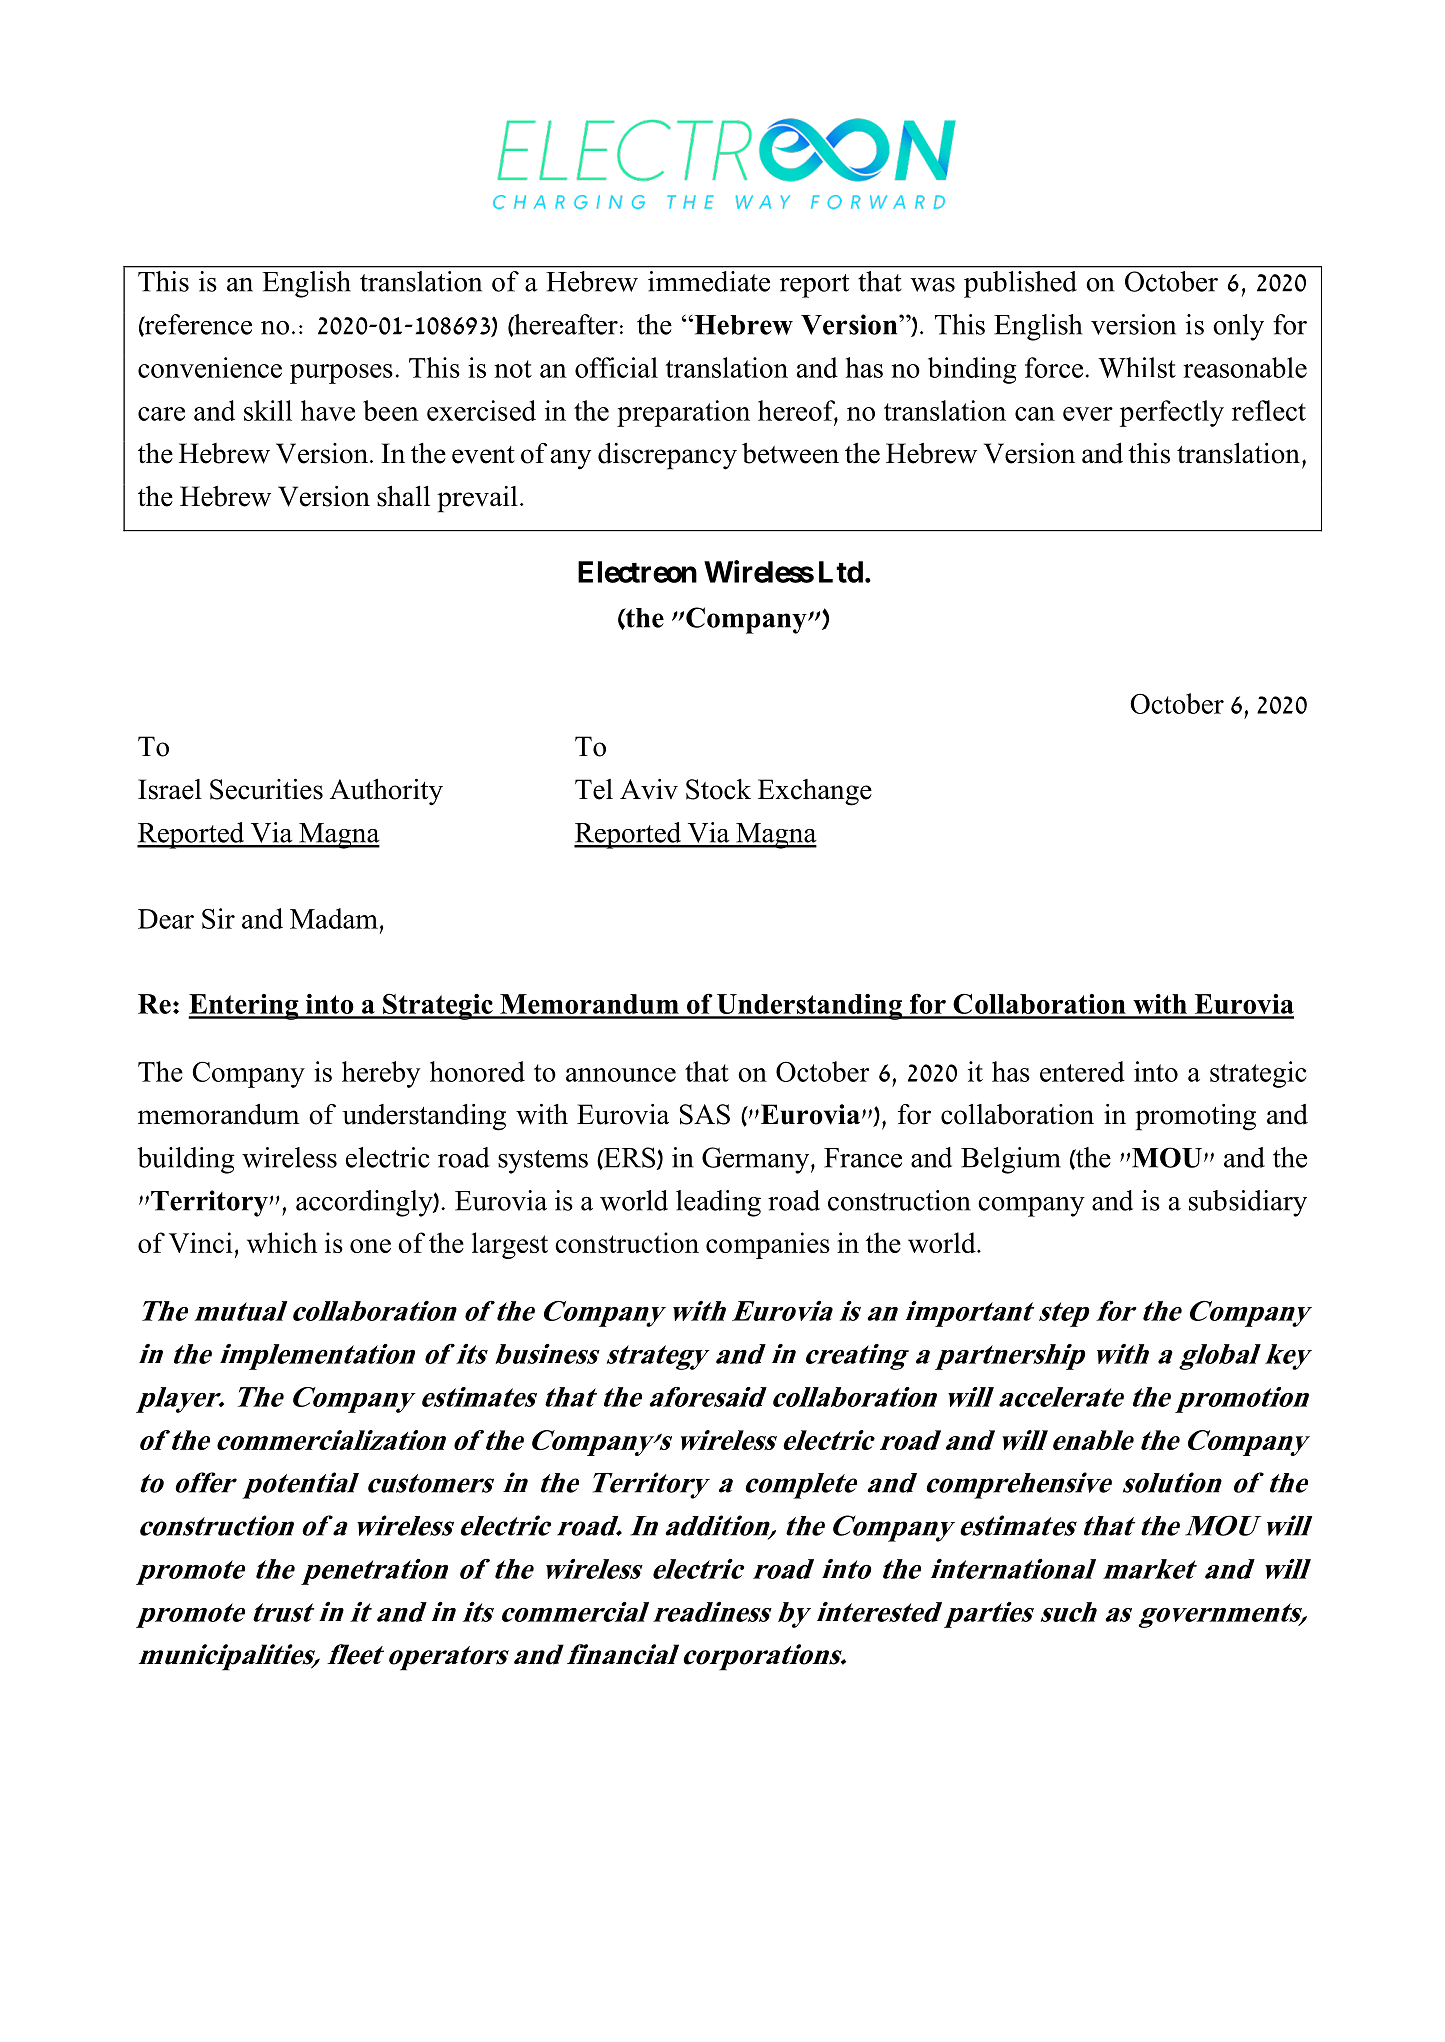 Image resolution: width=1445 pixels, height=2042 pixels. I want to click on which, so click(282, 1242).
